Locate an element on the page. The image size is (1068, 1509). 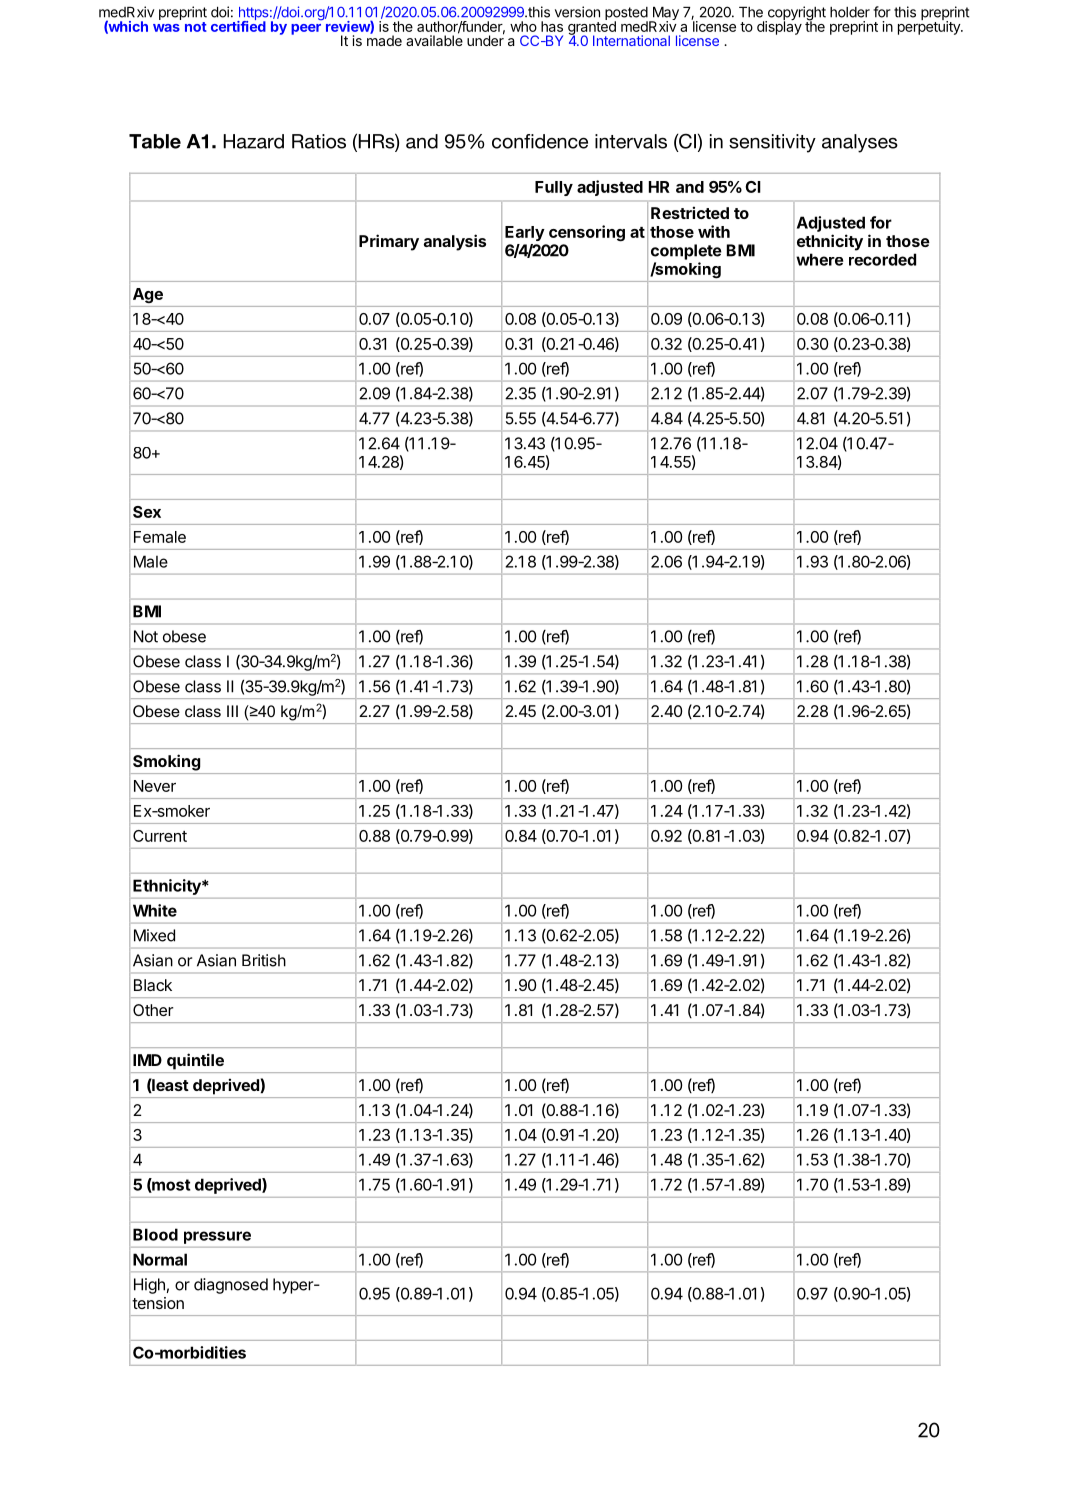
has is located at coordinates (552, 26).
